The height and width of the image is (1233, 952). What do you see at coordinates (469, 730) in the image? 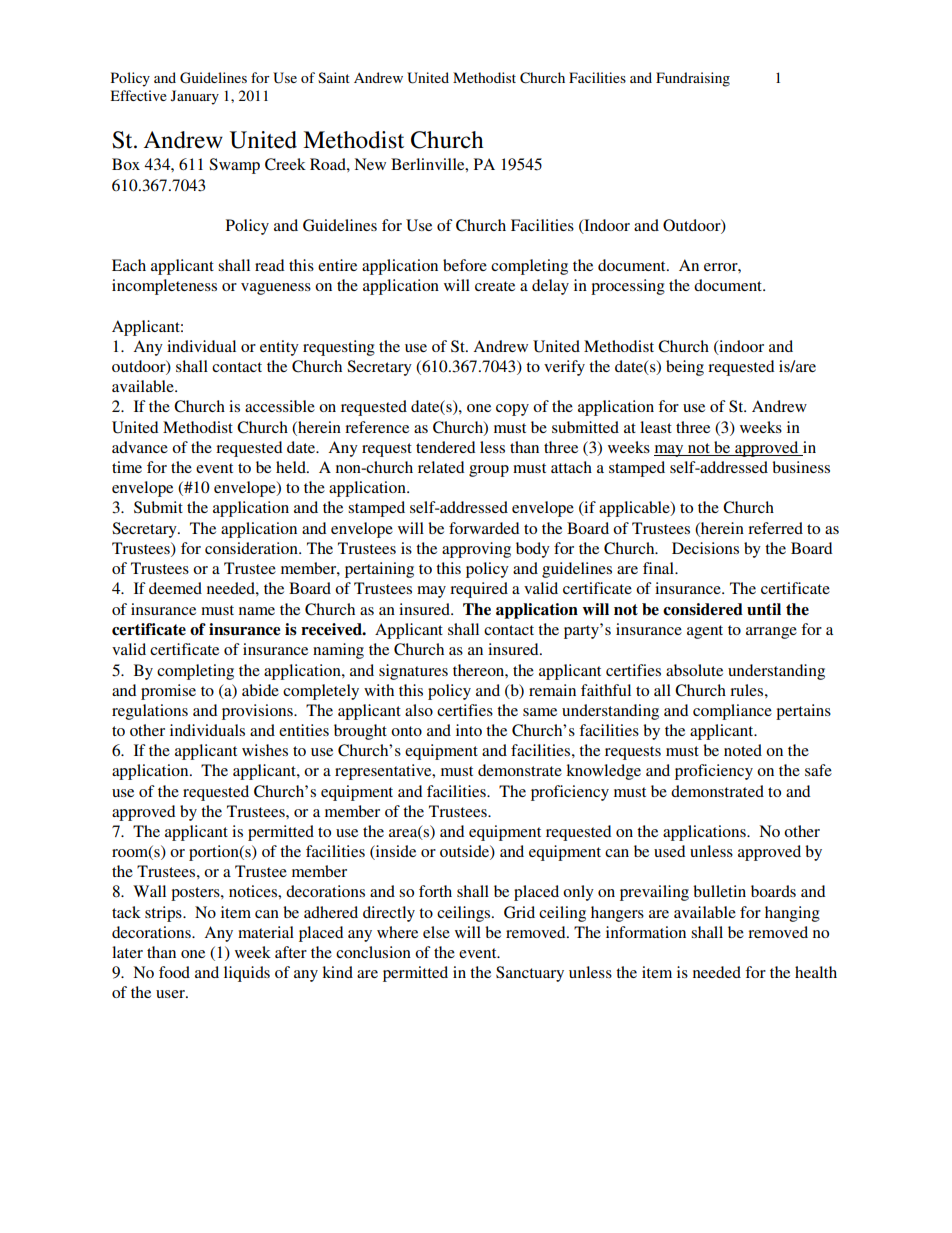
I see `into` at bounding box center [469, 730].
